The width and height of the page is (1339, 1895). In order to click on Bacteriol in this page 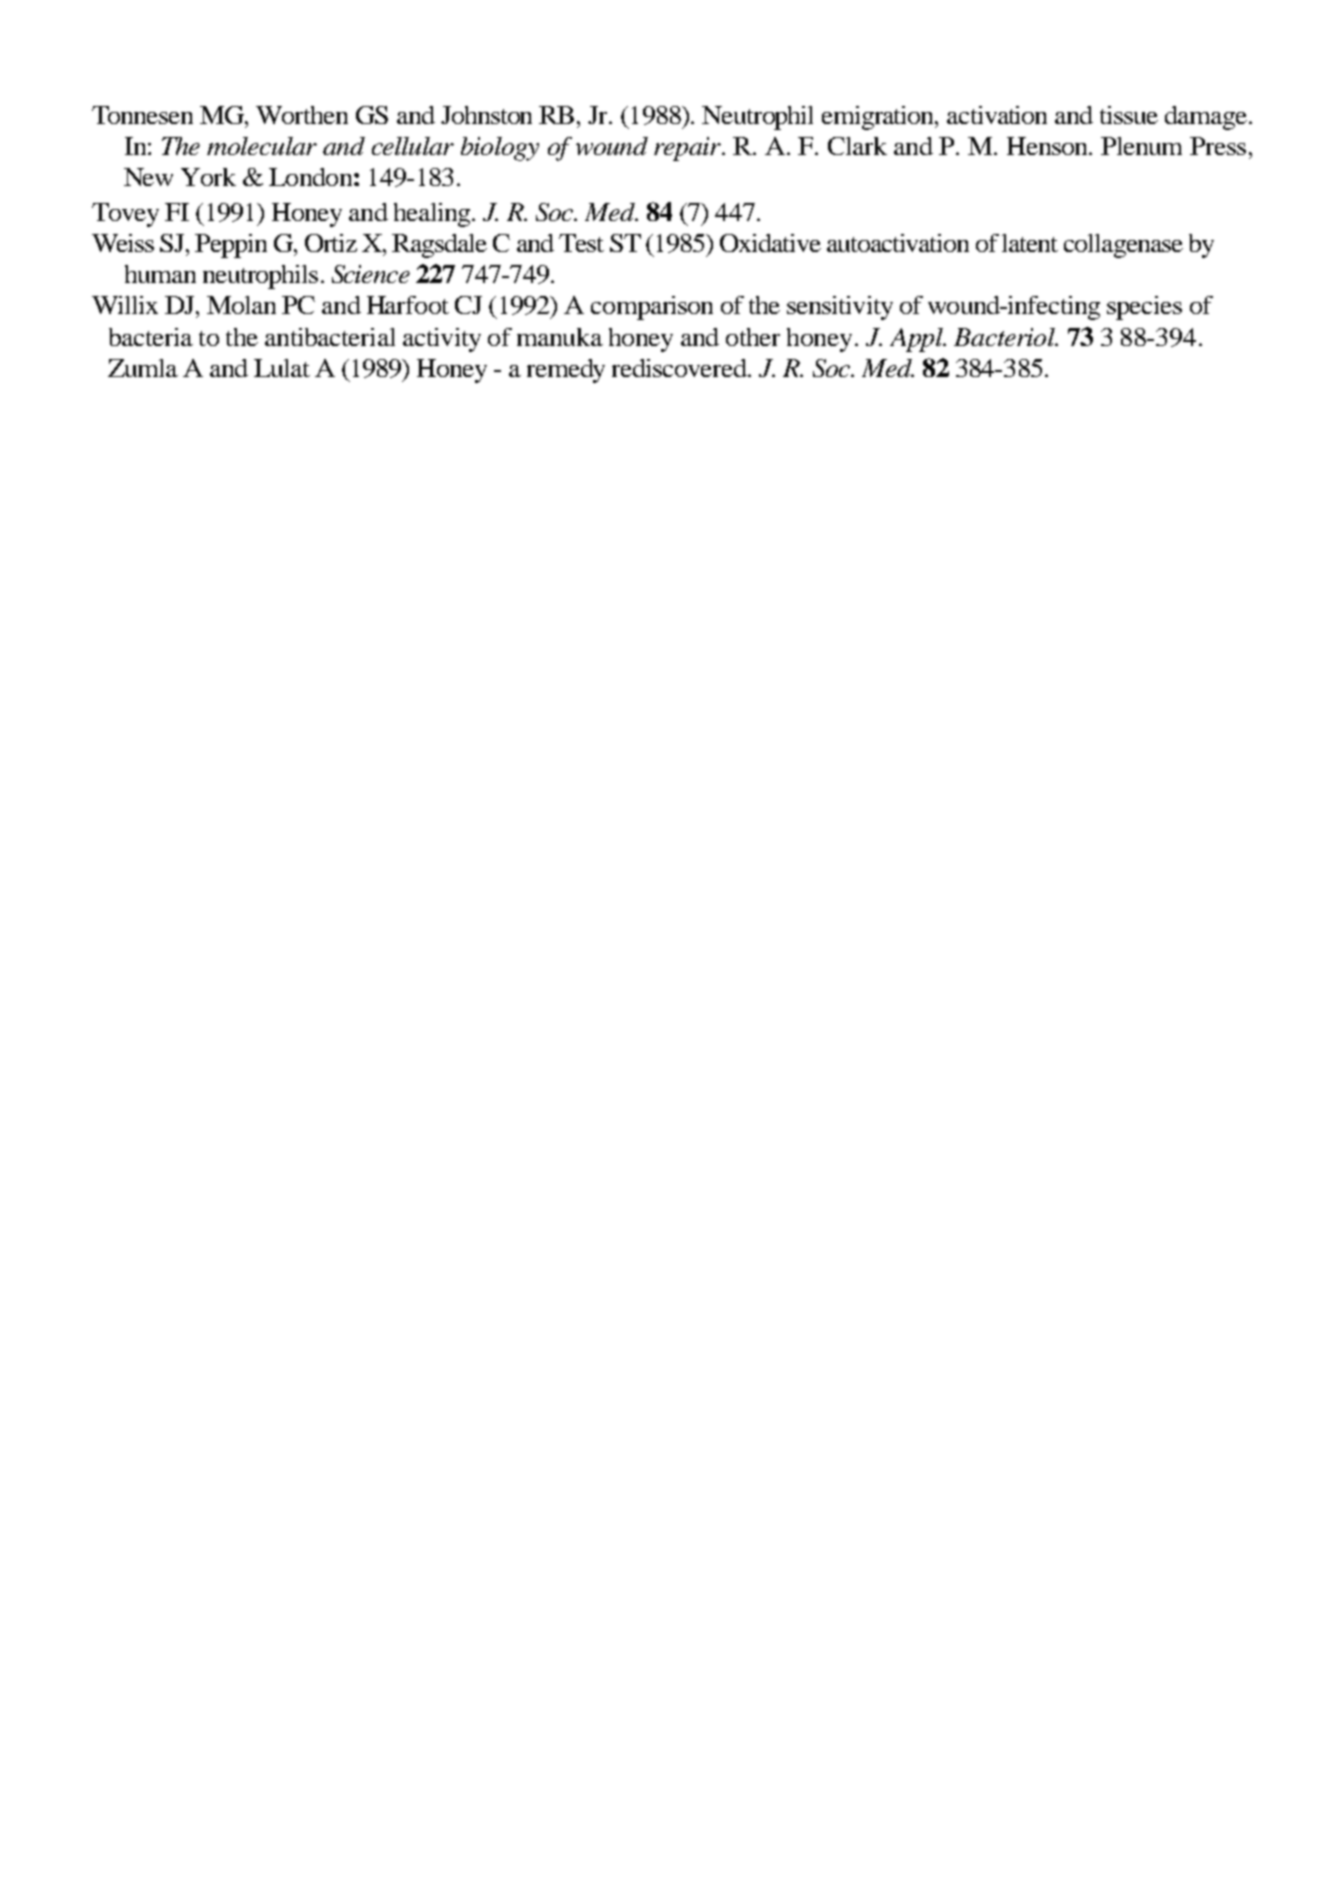, I will do `click(1005, 337)`.
